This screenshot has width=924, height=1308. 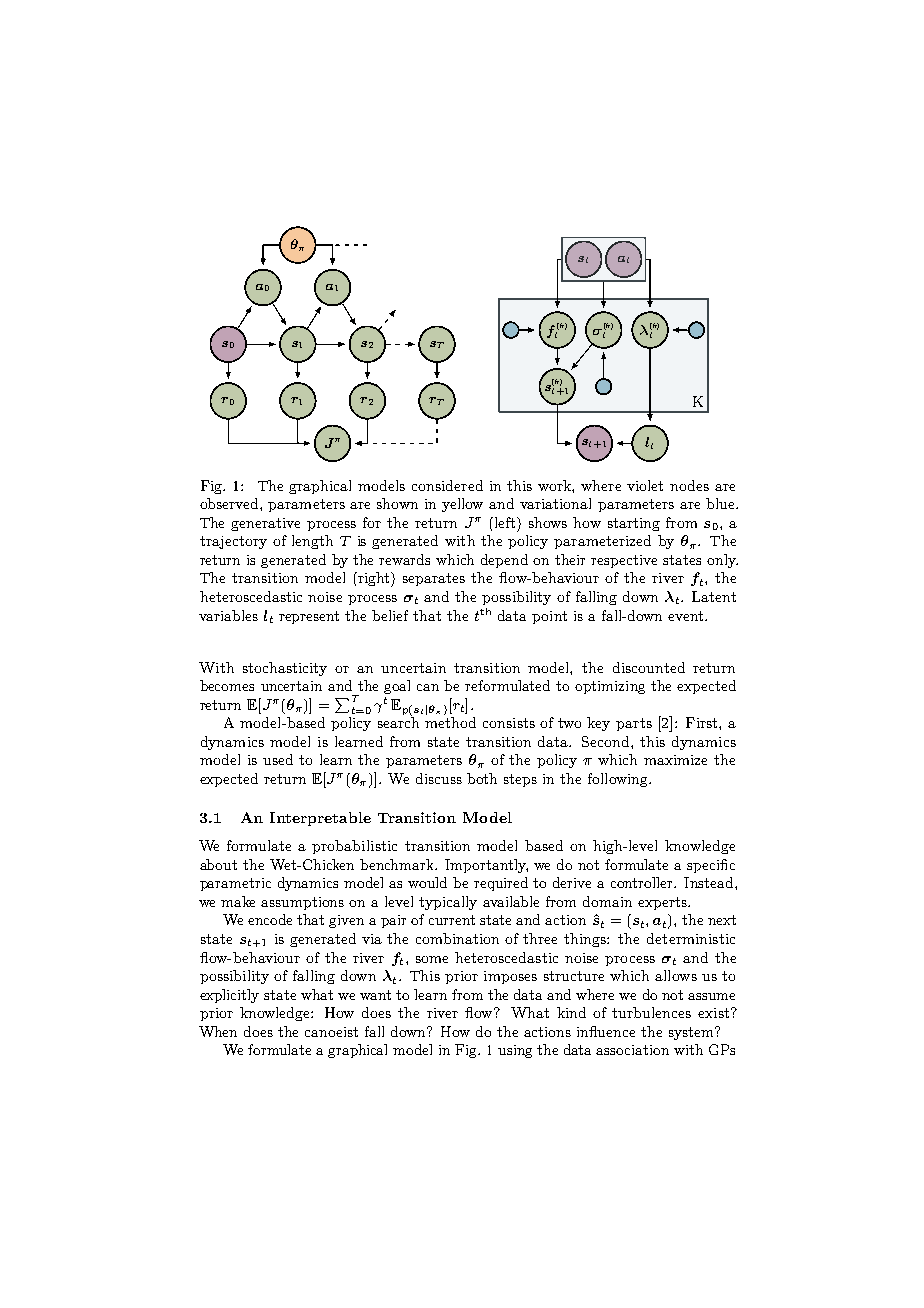 What do you see at coordinates (645, 485) in the screenshot?
I see `violet` at bounding box center [645, 485].
